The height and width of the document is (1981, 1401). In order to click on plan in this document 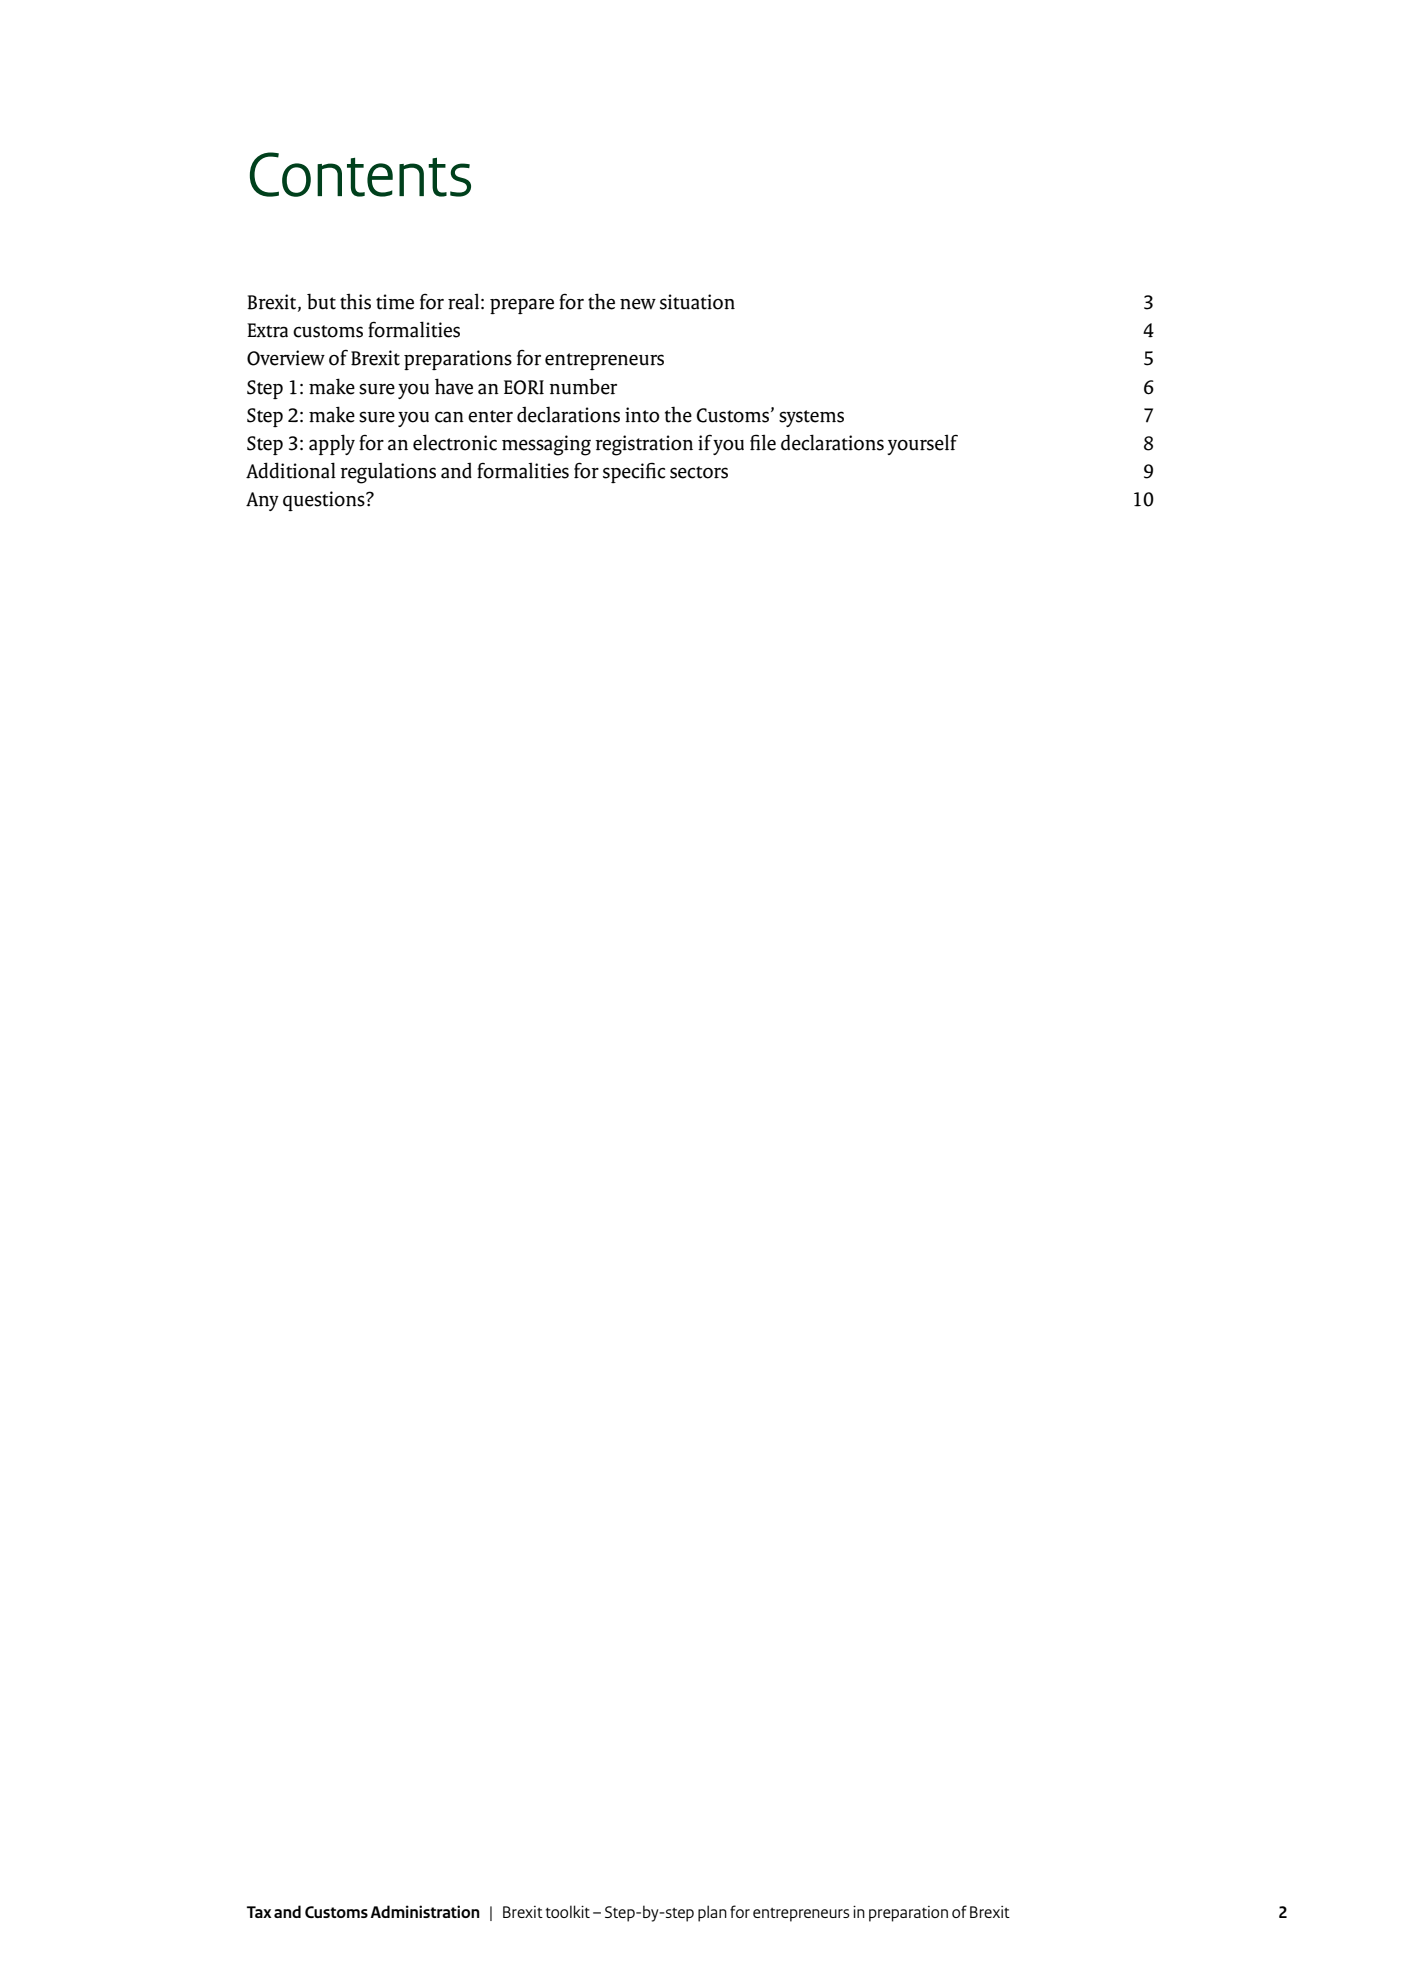, I will do `click(712, 1913)`.
